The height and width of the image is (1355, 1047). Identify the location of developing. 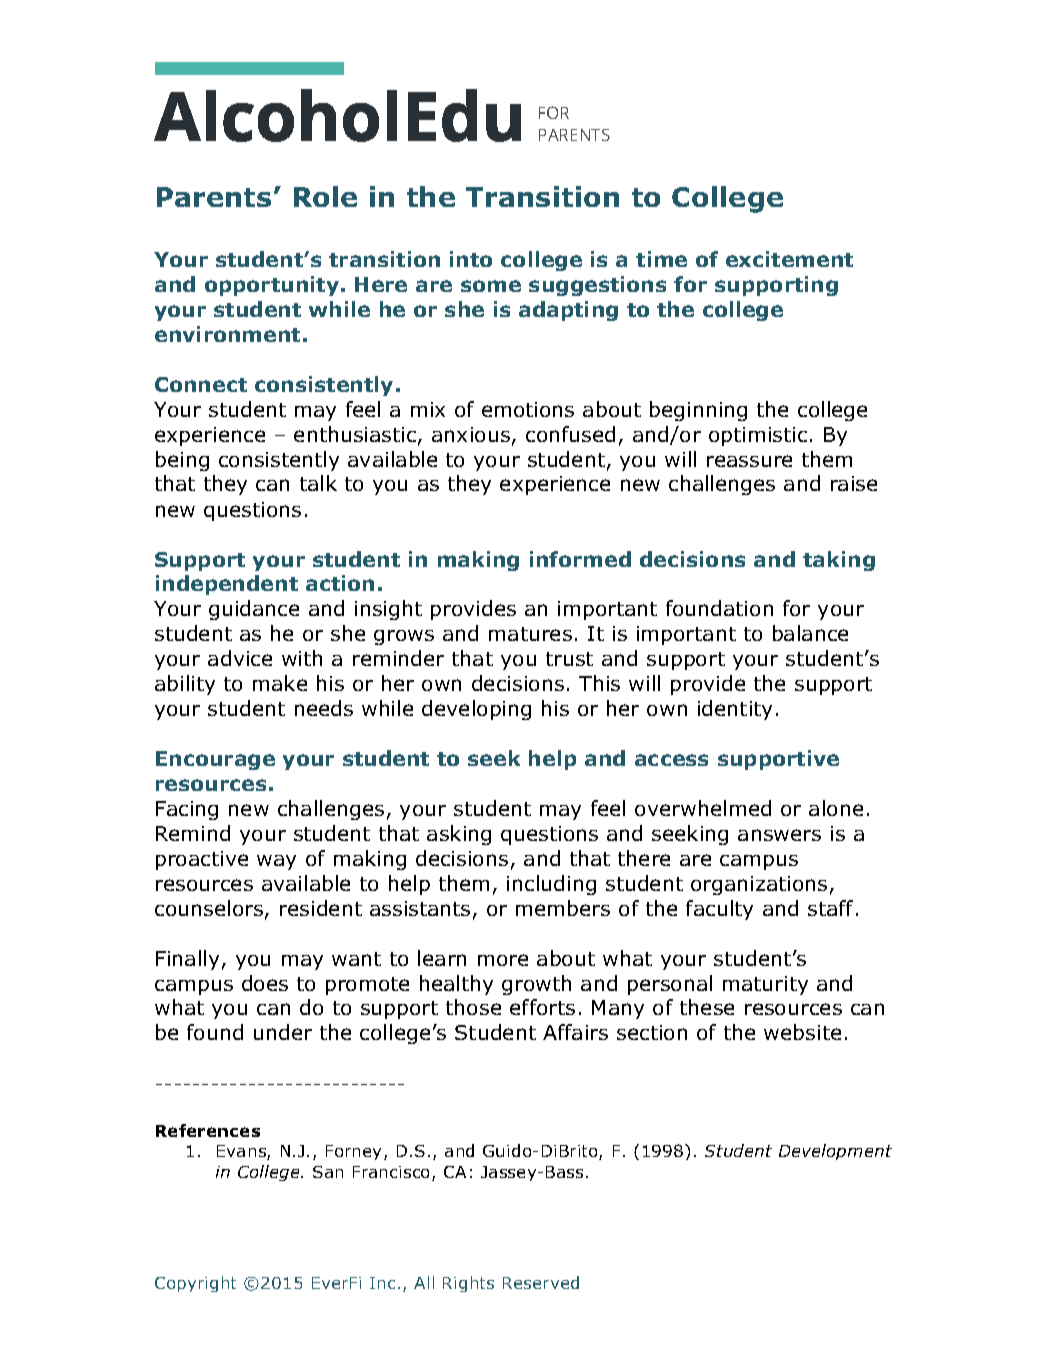
(476, 710).
